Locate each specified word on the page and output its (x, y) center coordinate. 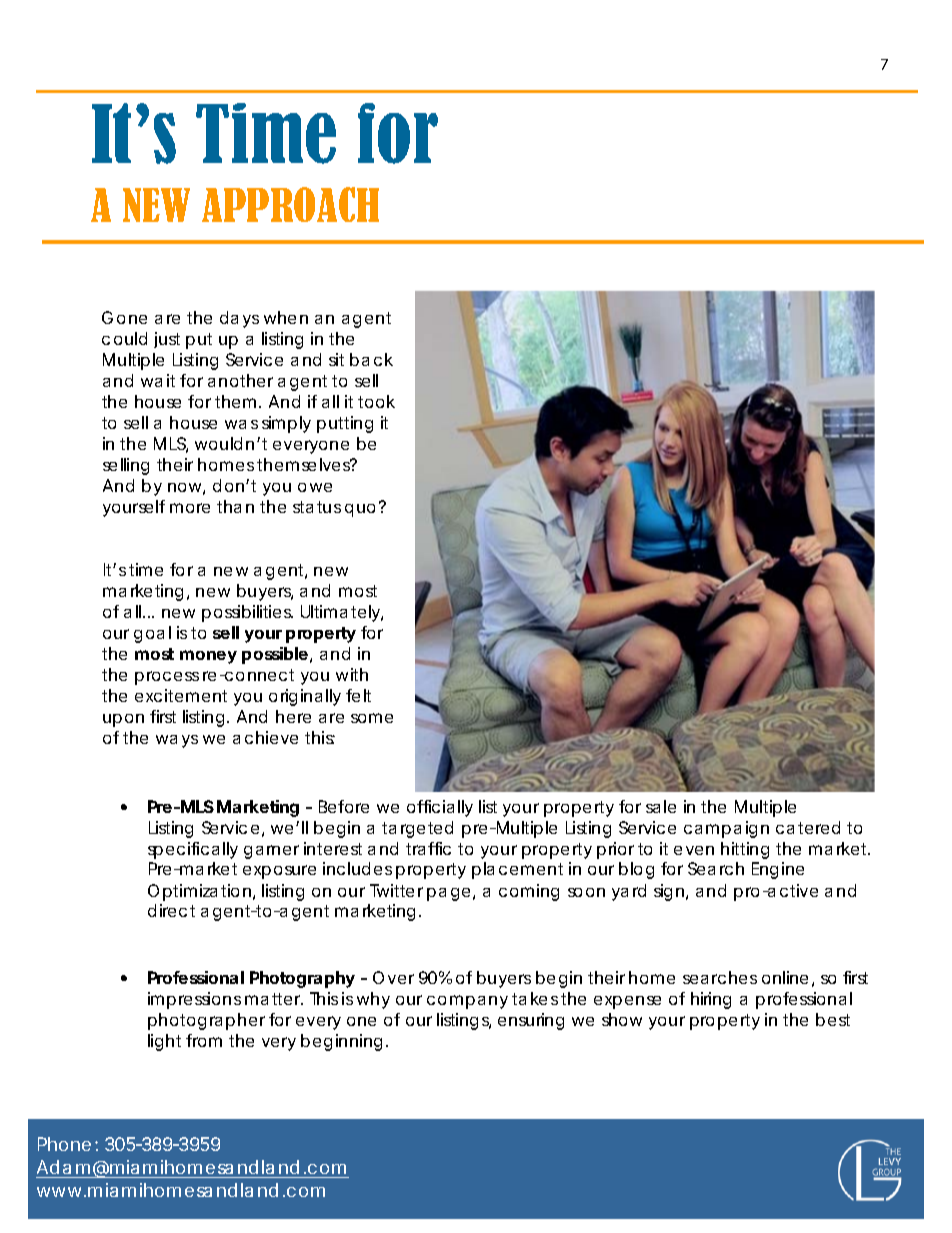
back (371, 359)
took (376, 401)
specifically (193, 850)
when (286, 317)
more (190, 508)
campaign (726, 829)
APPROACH (290, 204)
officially (440, 808)
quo (360, 510)
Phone (64, 1144)
